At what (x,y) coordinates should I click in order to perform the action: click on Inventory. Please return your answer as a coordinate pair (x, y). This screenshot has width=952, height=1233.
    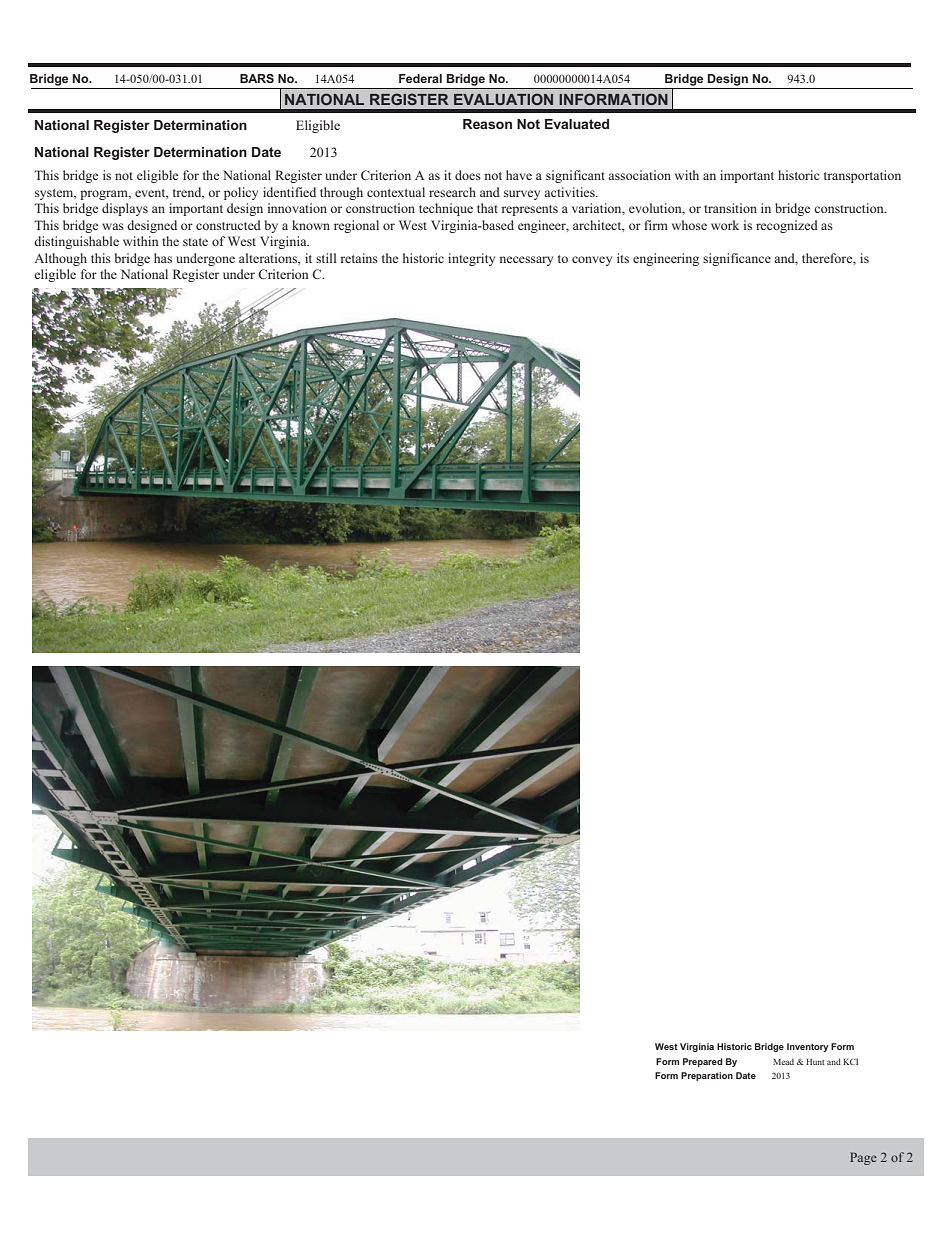
    Looking at the image, I should click on (808, 1047).
